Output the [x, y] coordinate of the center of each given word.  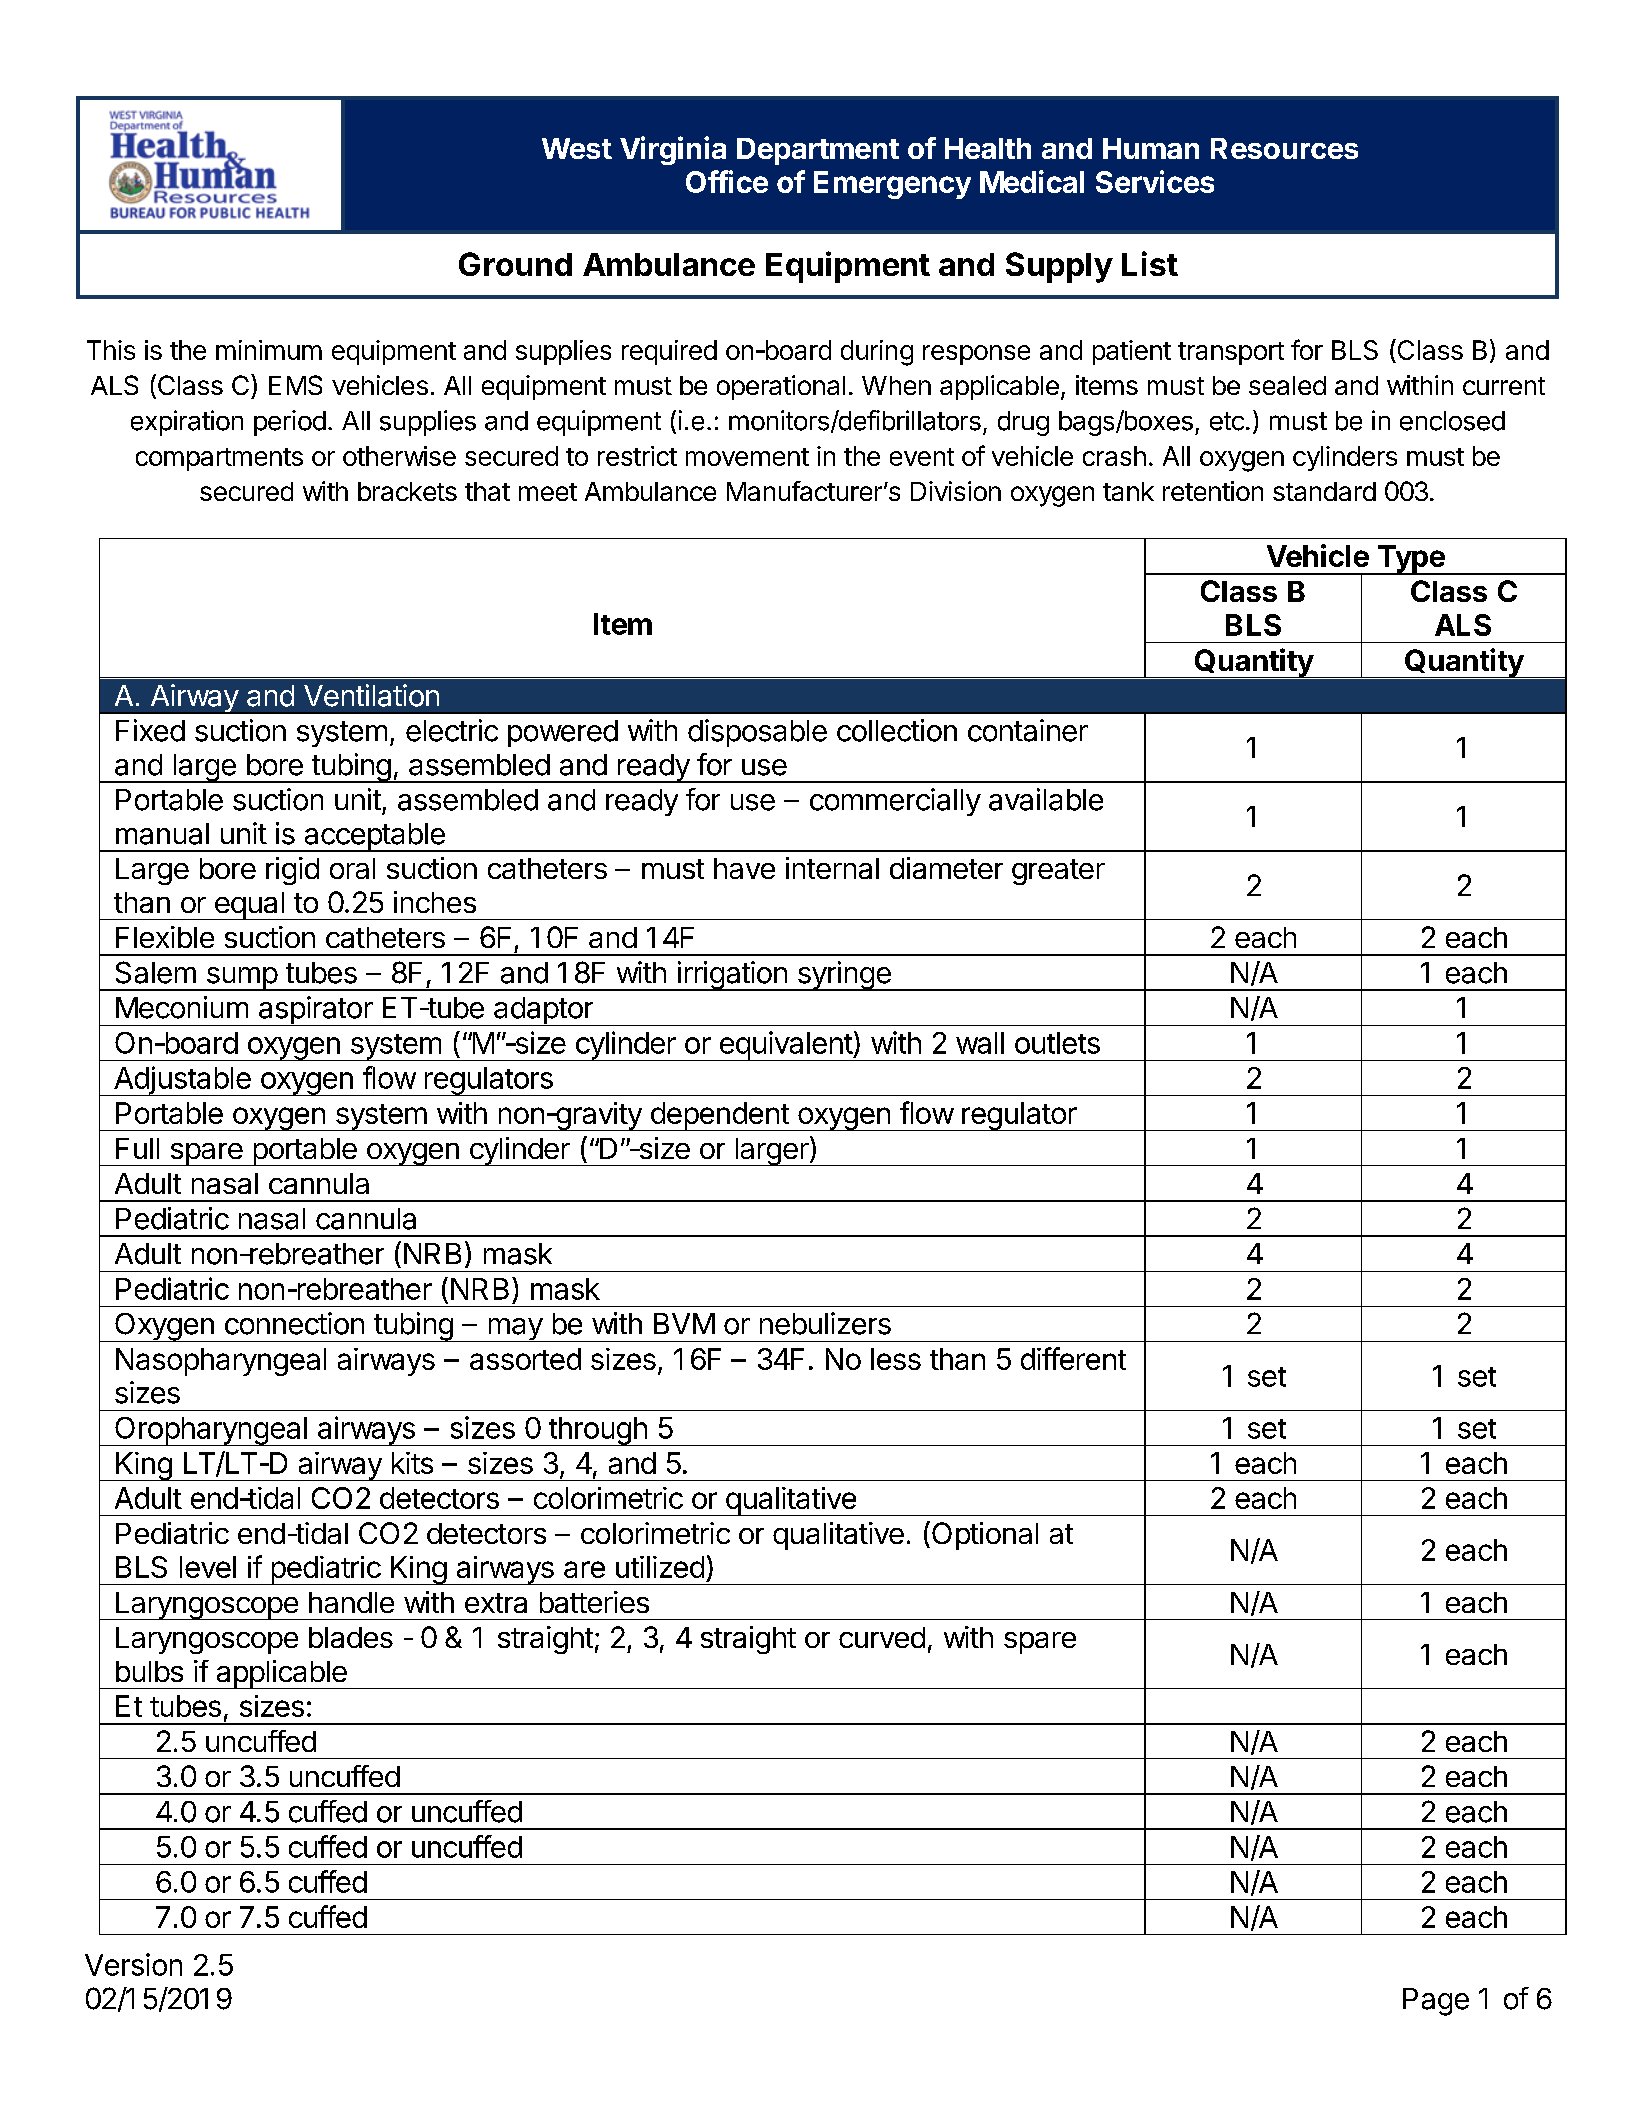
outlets [1057, 1043]
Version [133, 1964]
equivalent [785, 1046]
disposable [757, 733]
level [208, 1567]
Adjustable [182, 1081]
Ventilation [371, 695]
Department [818, 151]
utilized [660, 1567]
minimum [269, 350]
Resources [1284, 148]
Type [1411, 560]
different [1073, 1358]
